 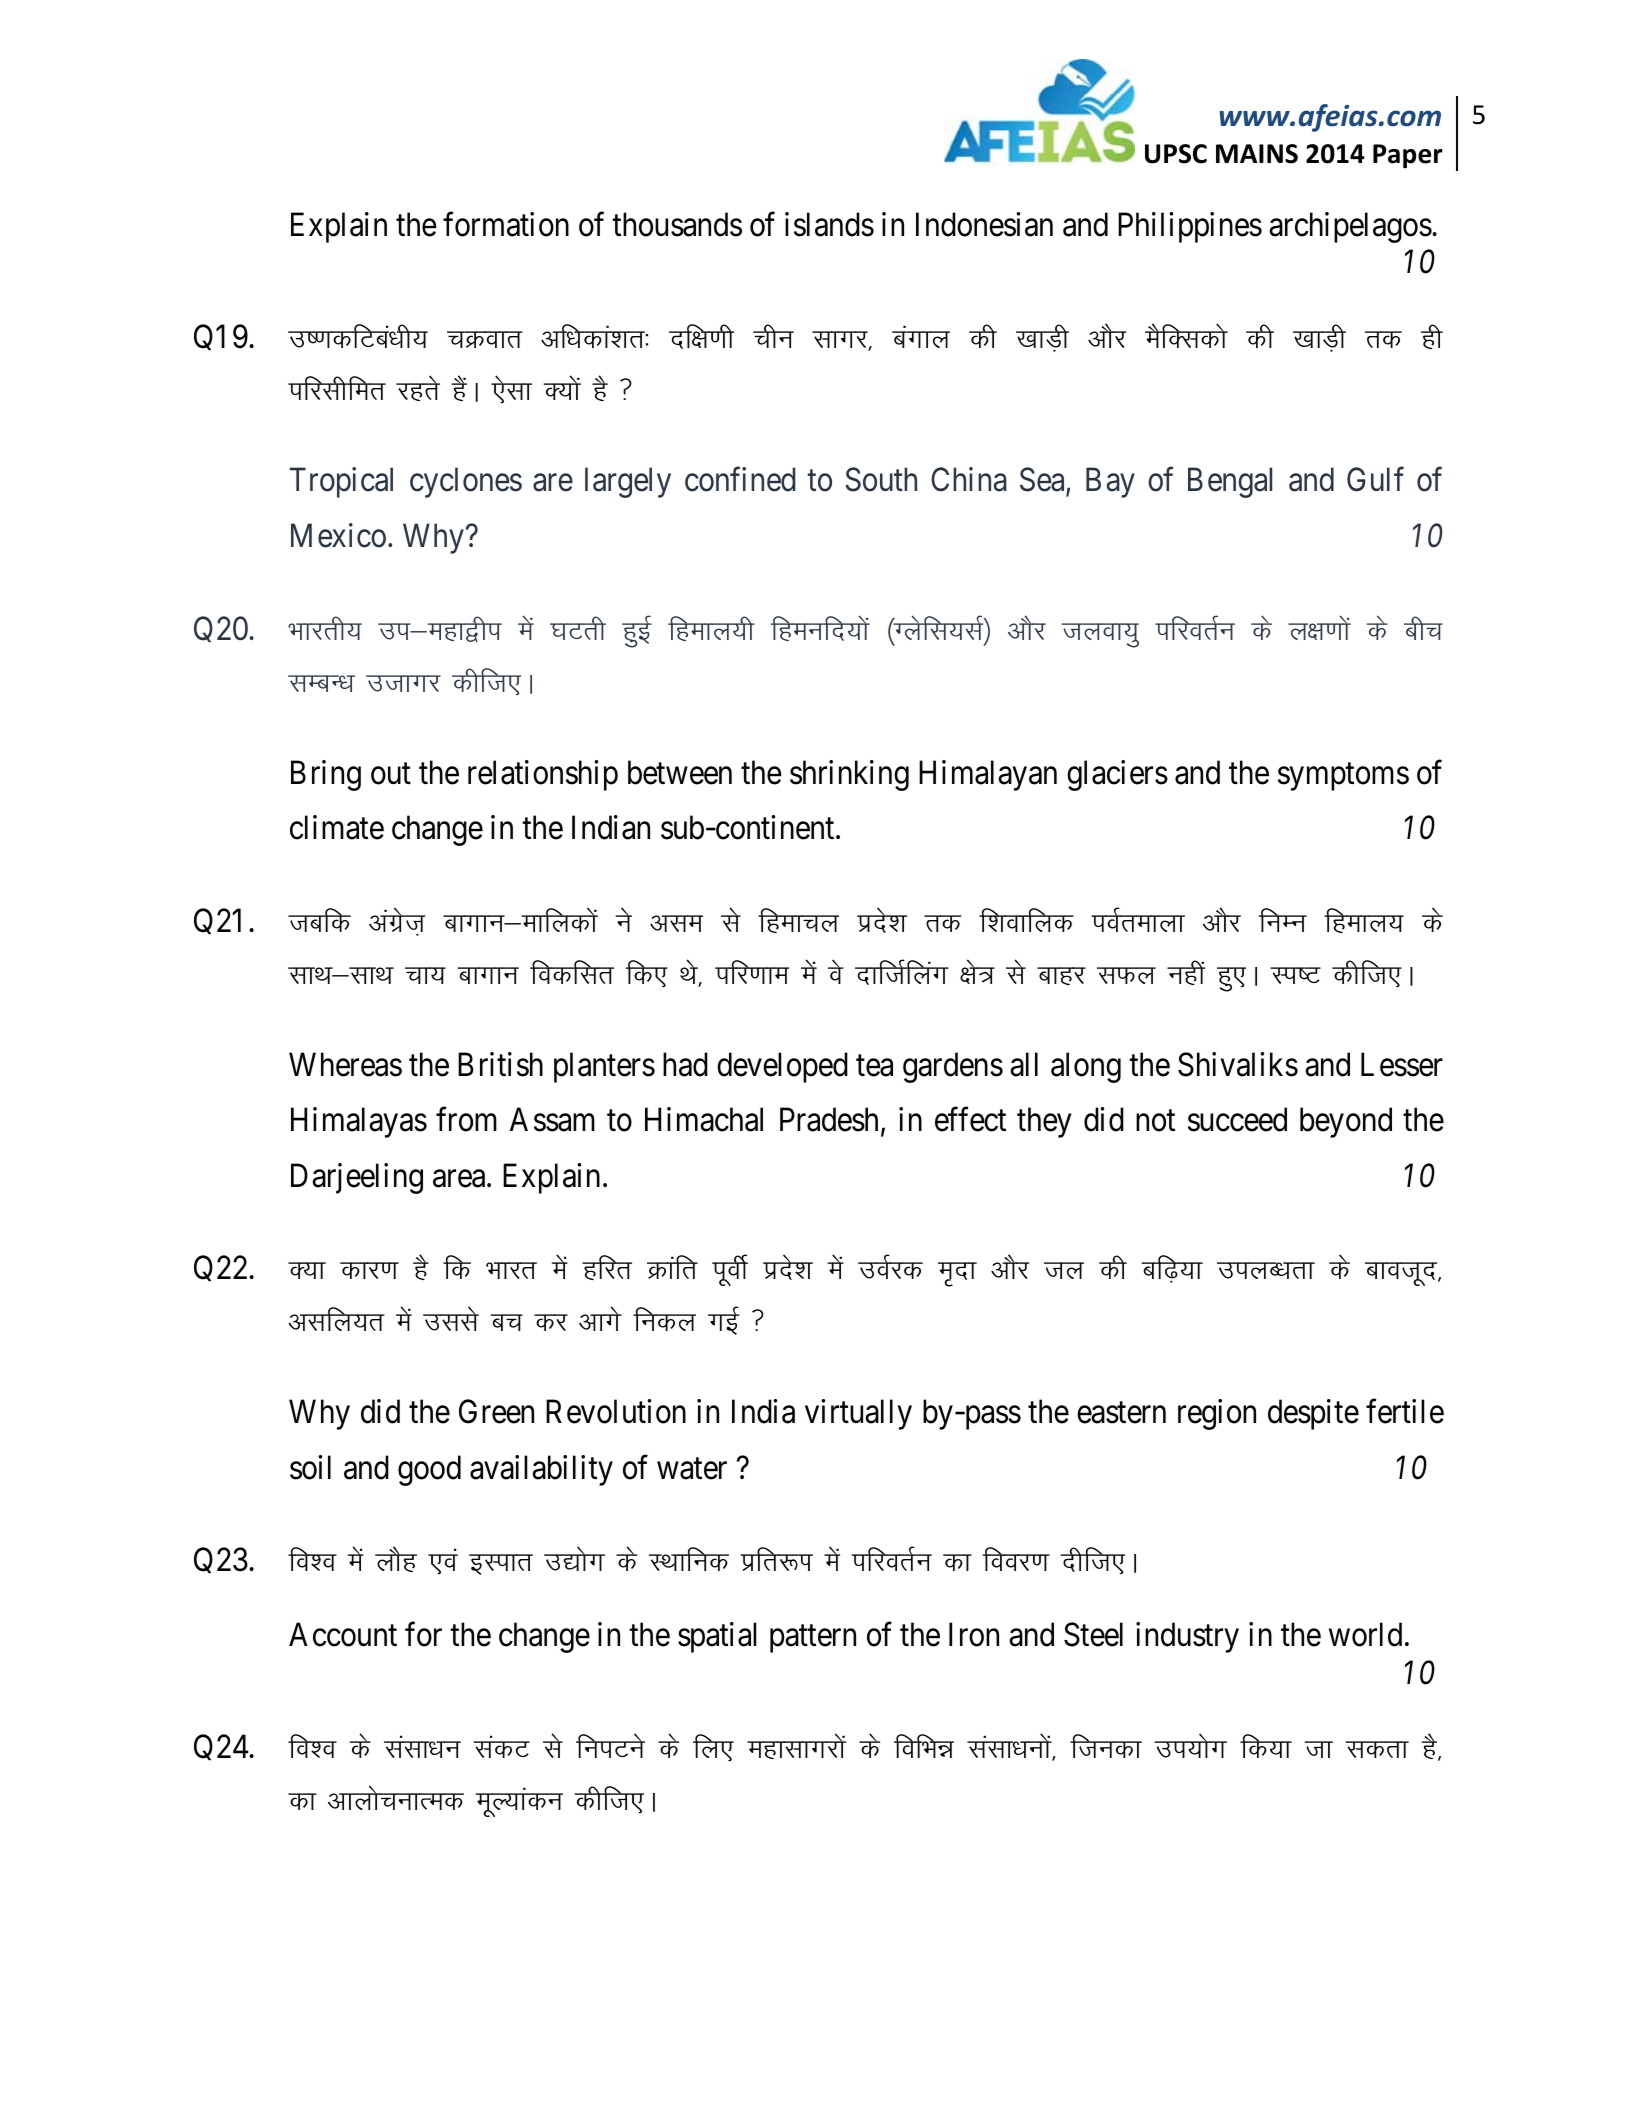 I want to click on Account, so click(x=343, y=1635).
